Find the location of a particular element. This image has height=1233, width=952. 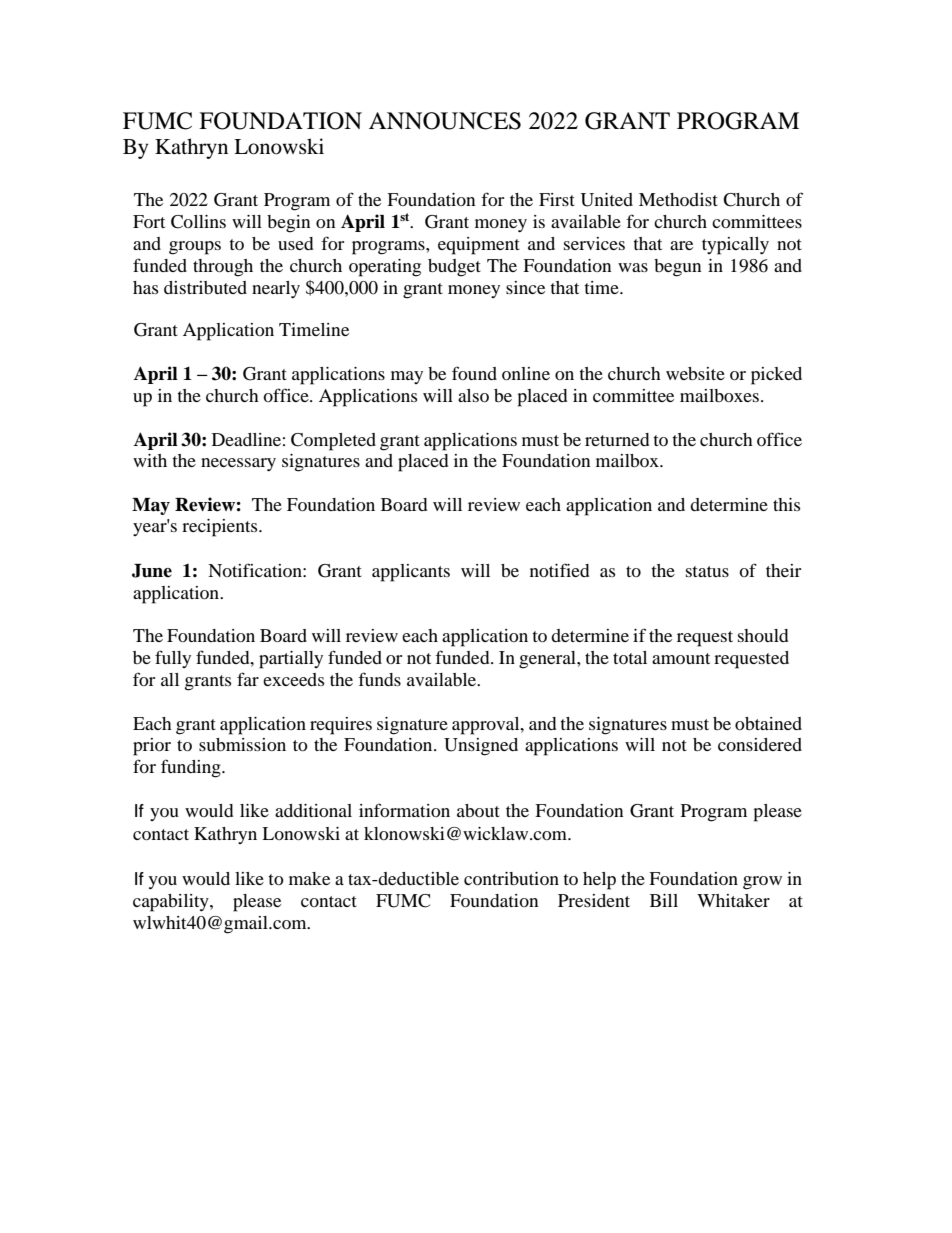

fully is located at coordinates (173, 659).
